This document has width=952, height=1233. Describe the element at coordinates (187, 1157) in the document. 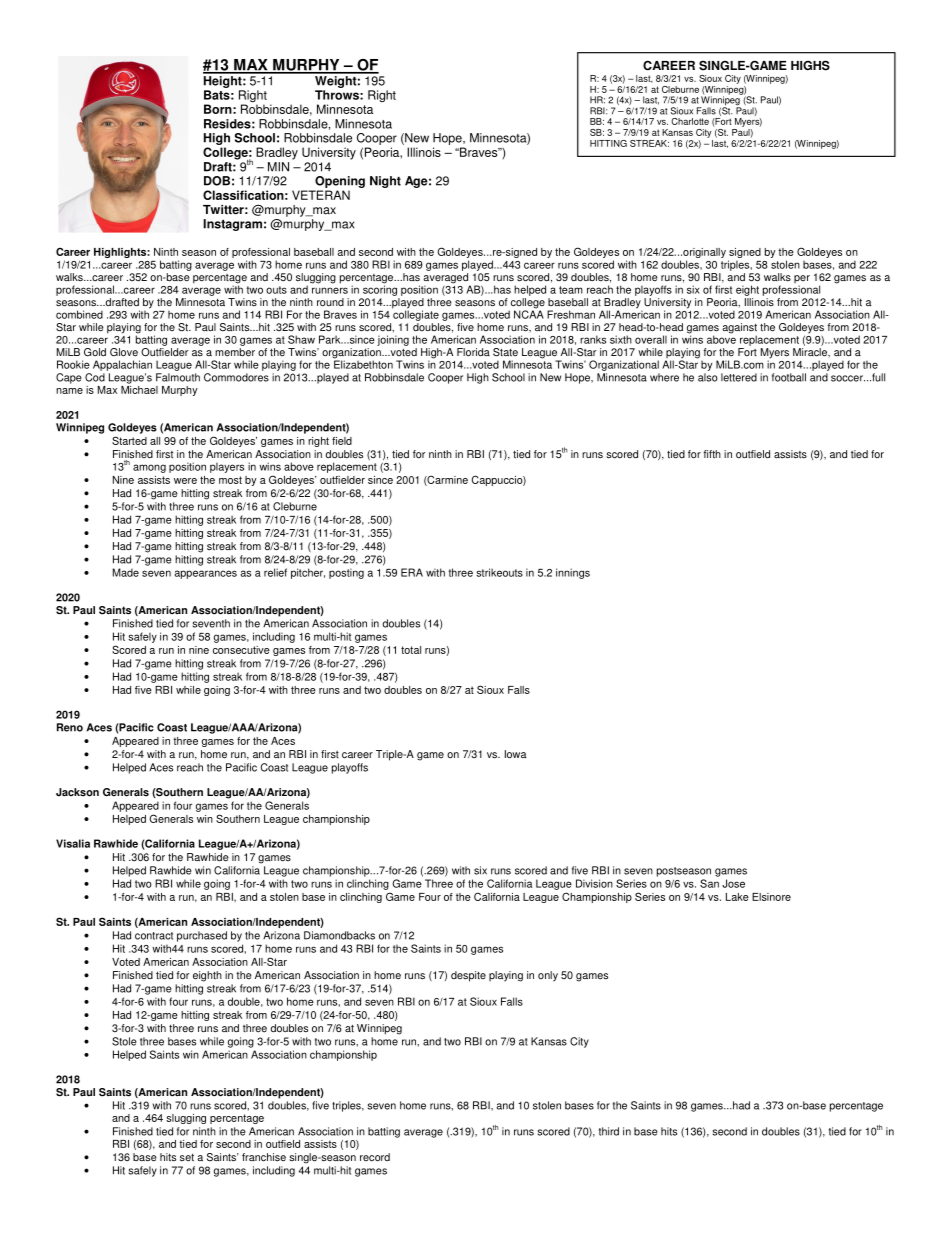

I see `set` at that location.
